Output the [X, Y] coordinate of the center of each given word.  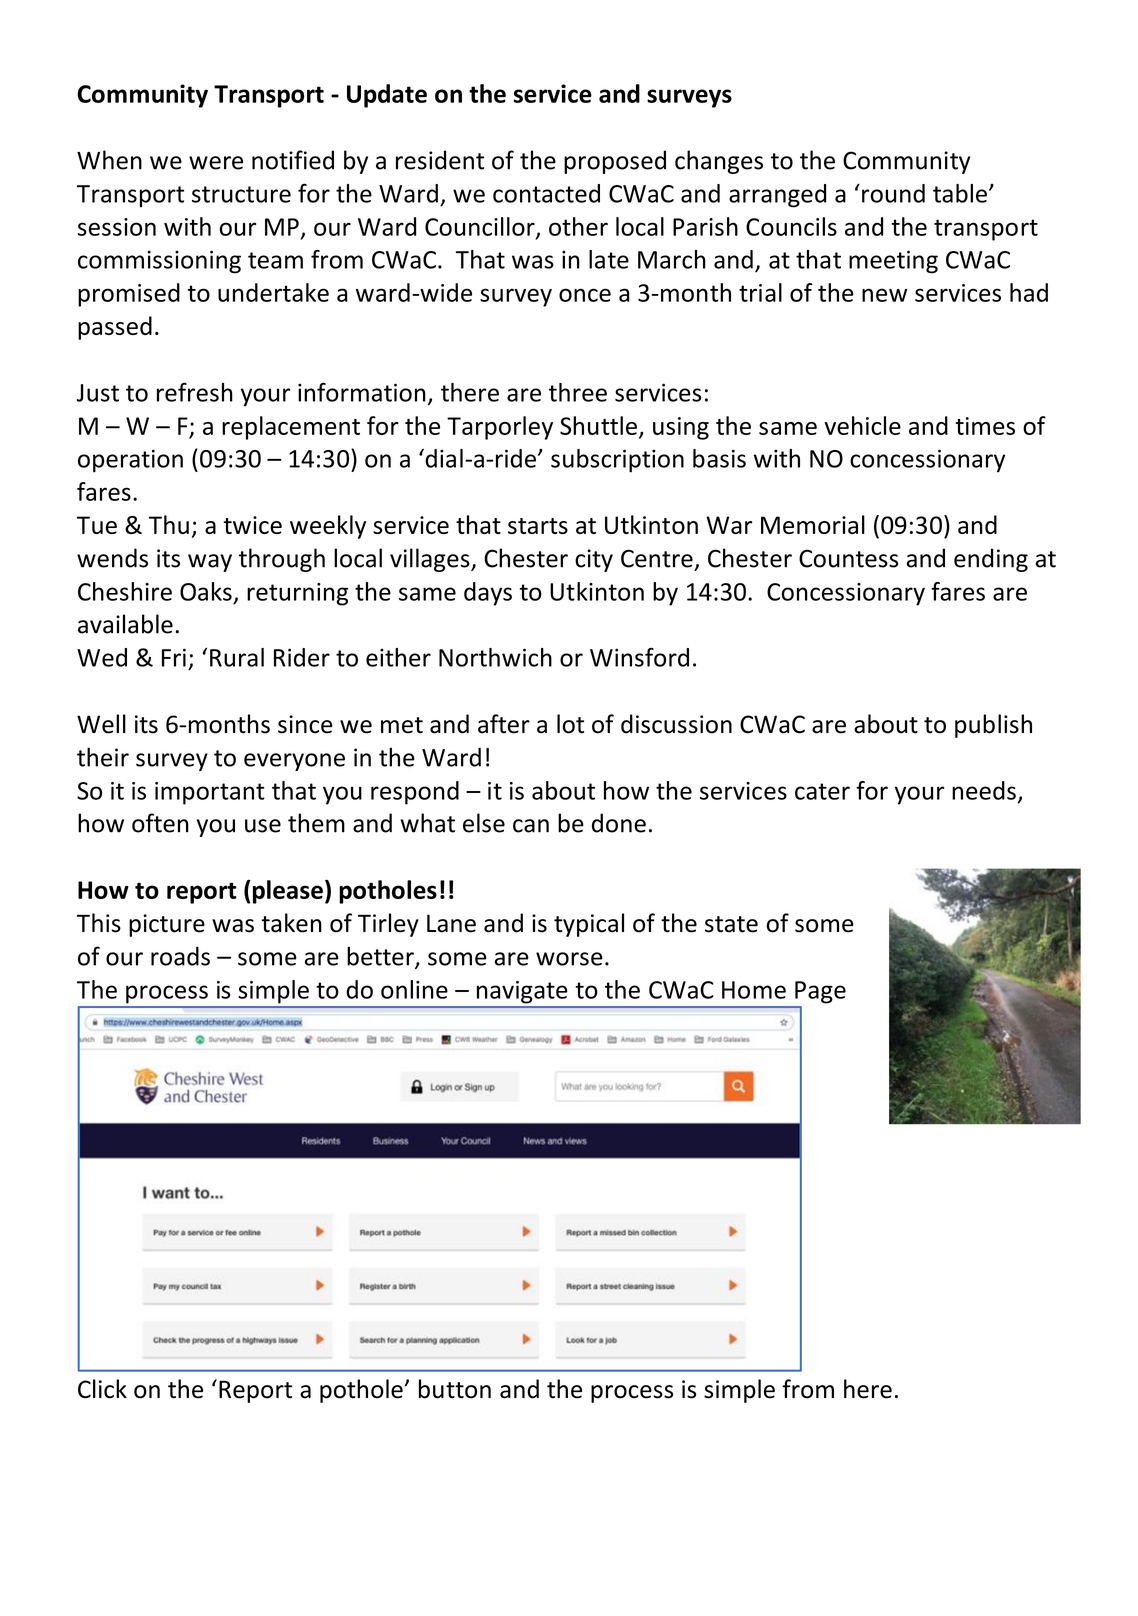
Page [820, 992]
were [216, 163]
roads [180, 956]
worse [569, 959]
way [210, 563]
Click [102, 1389]
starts [538, 526]
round [893, 193]
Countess [848, 558]
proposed [615, 162]
